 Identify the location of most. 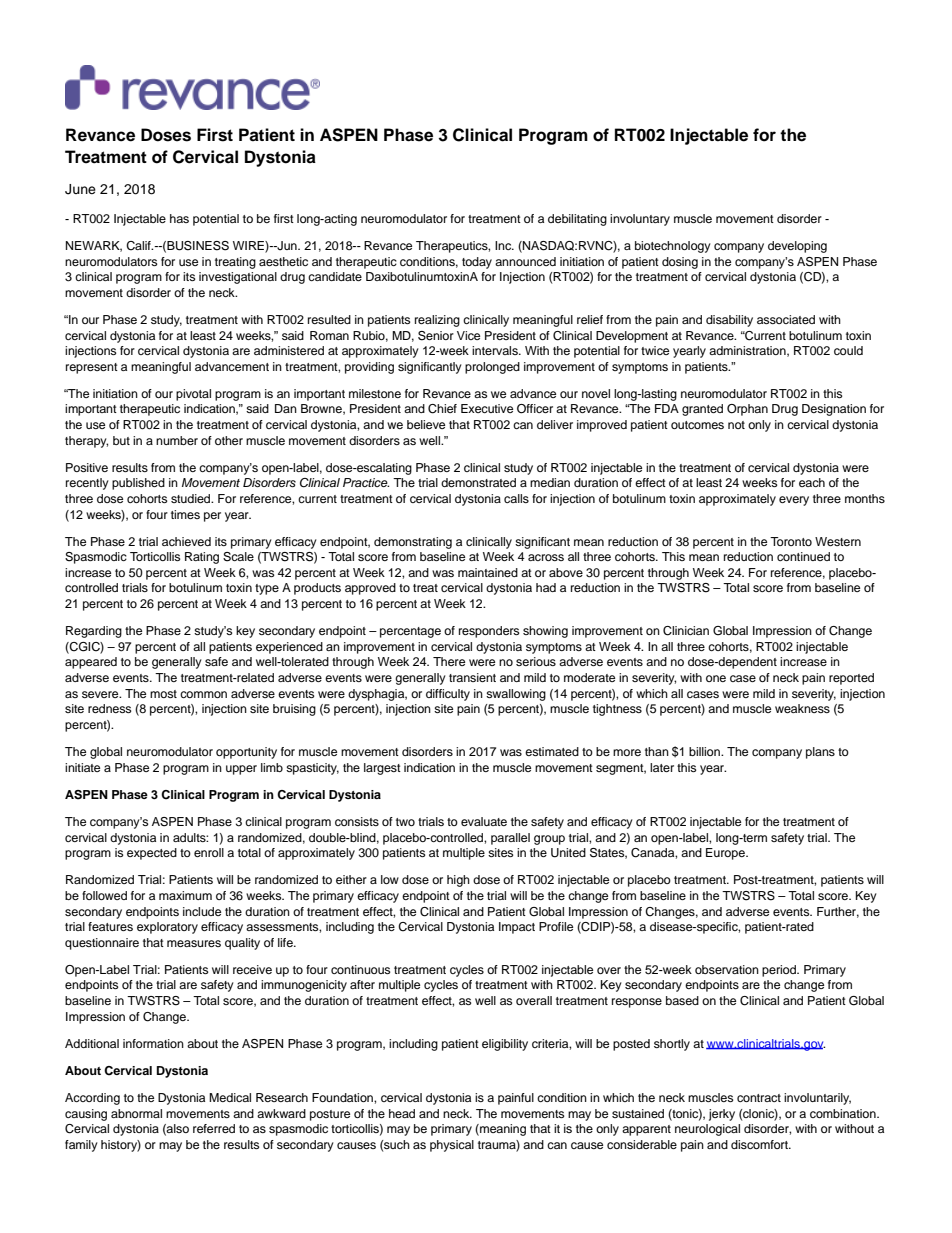
(163, 694).
